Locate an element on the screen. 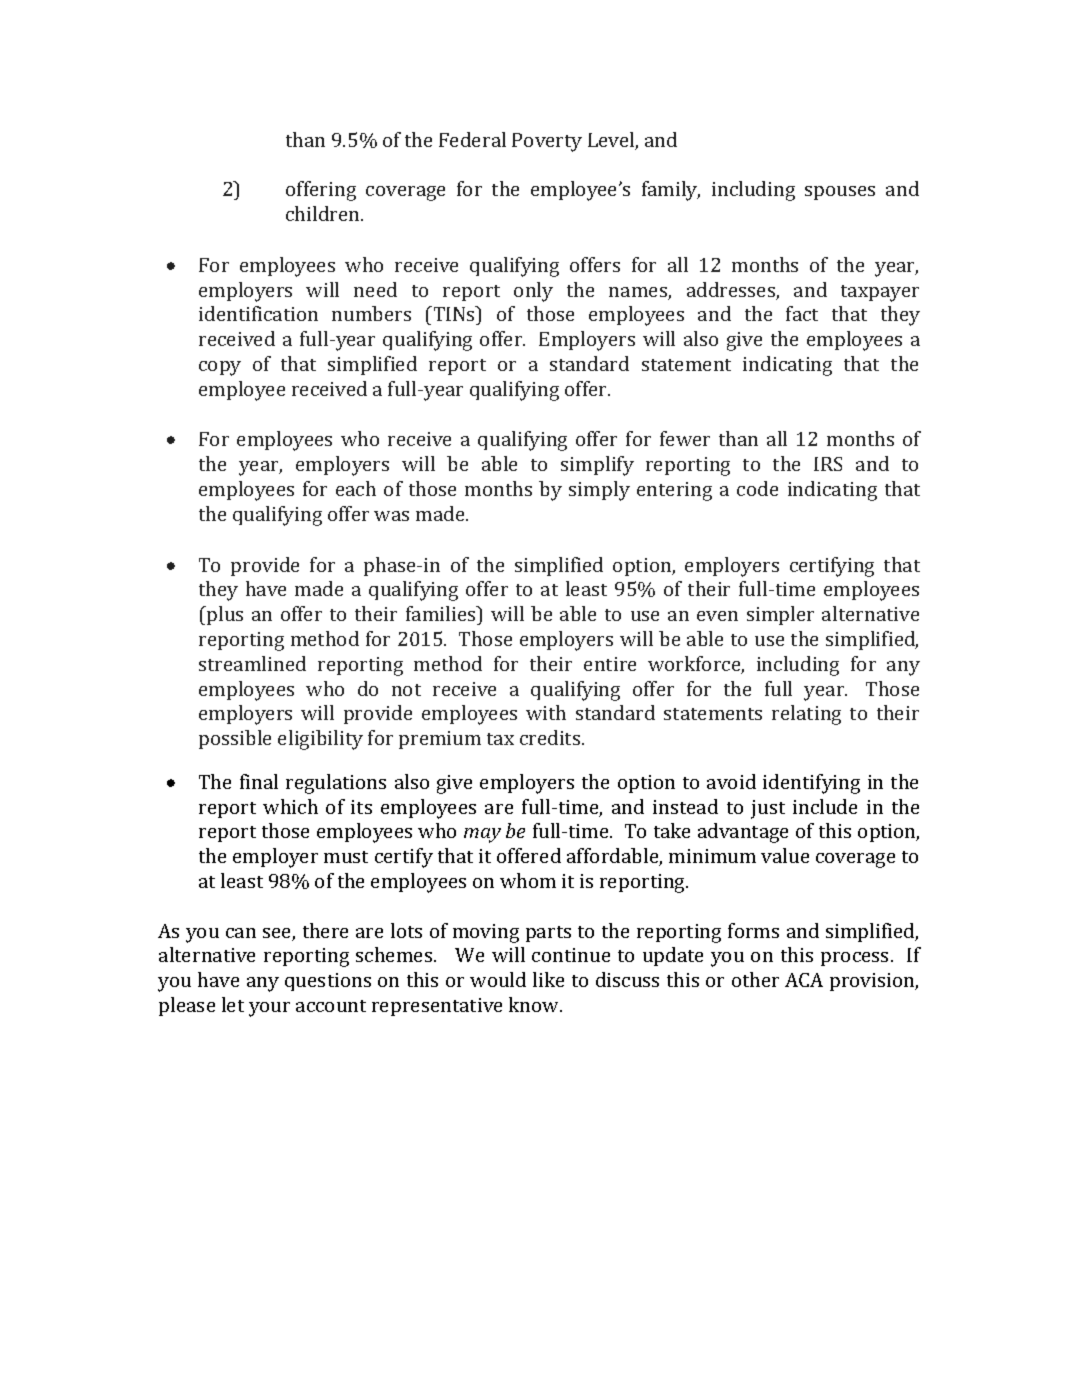 This screenshot has height=1396, width=1079. simpler is located at coordinates (780, 615).
